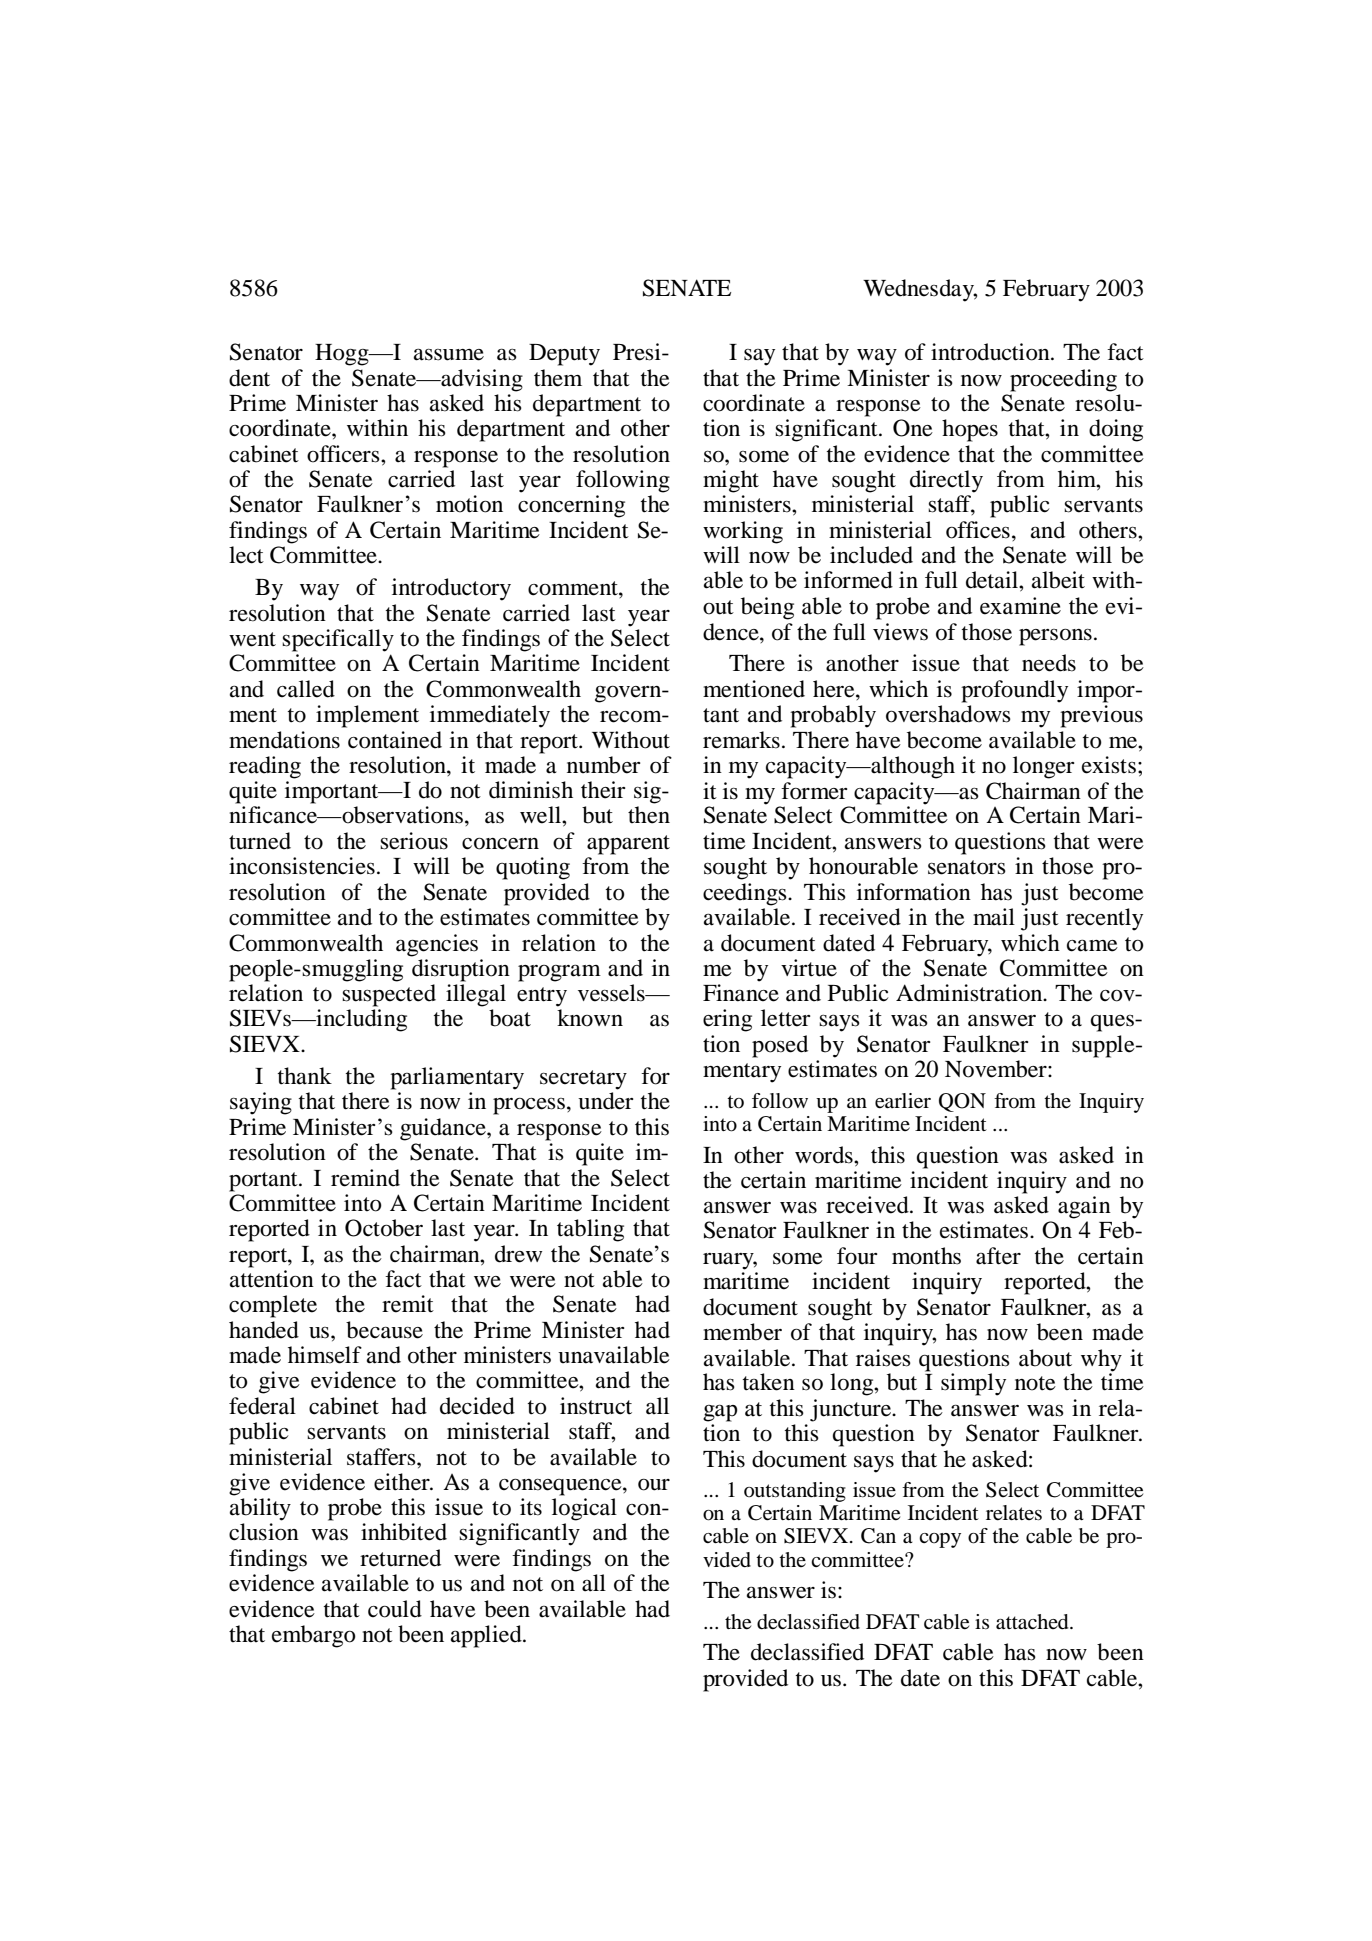  What do you see at coordinates (590, 1230) in the screenshot?
I see `tabling` at bounding box center [590, 1230].
